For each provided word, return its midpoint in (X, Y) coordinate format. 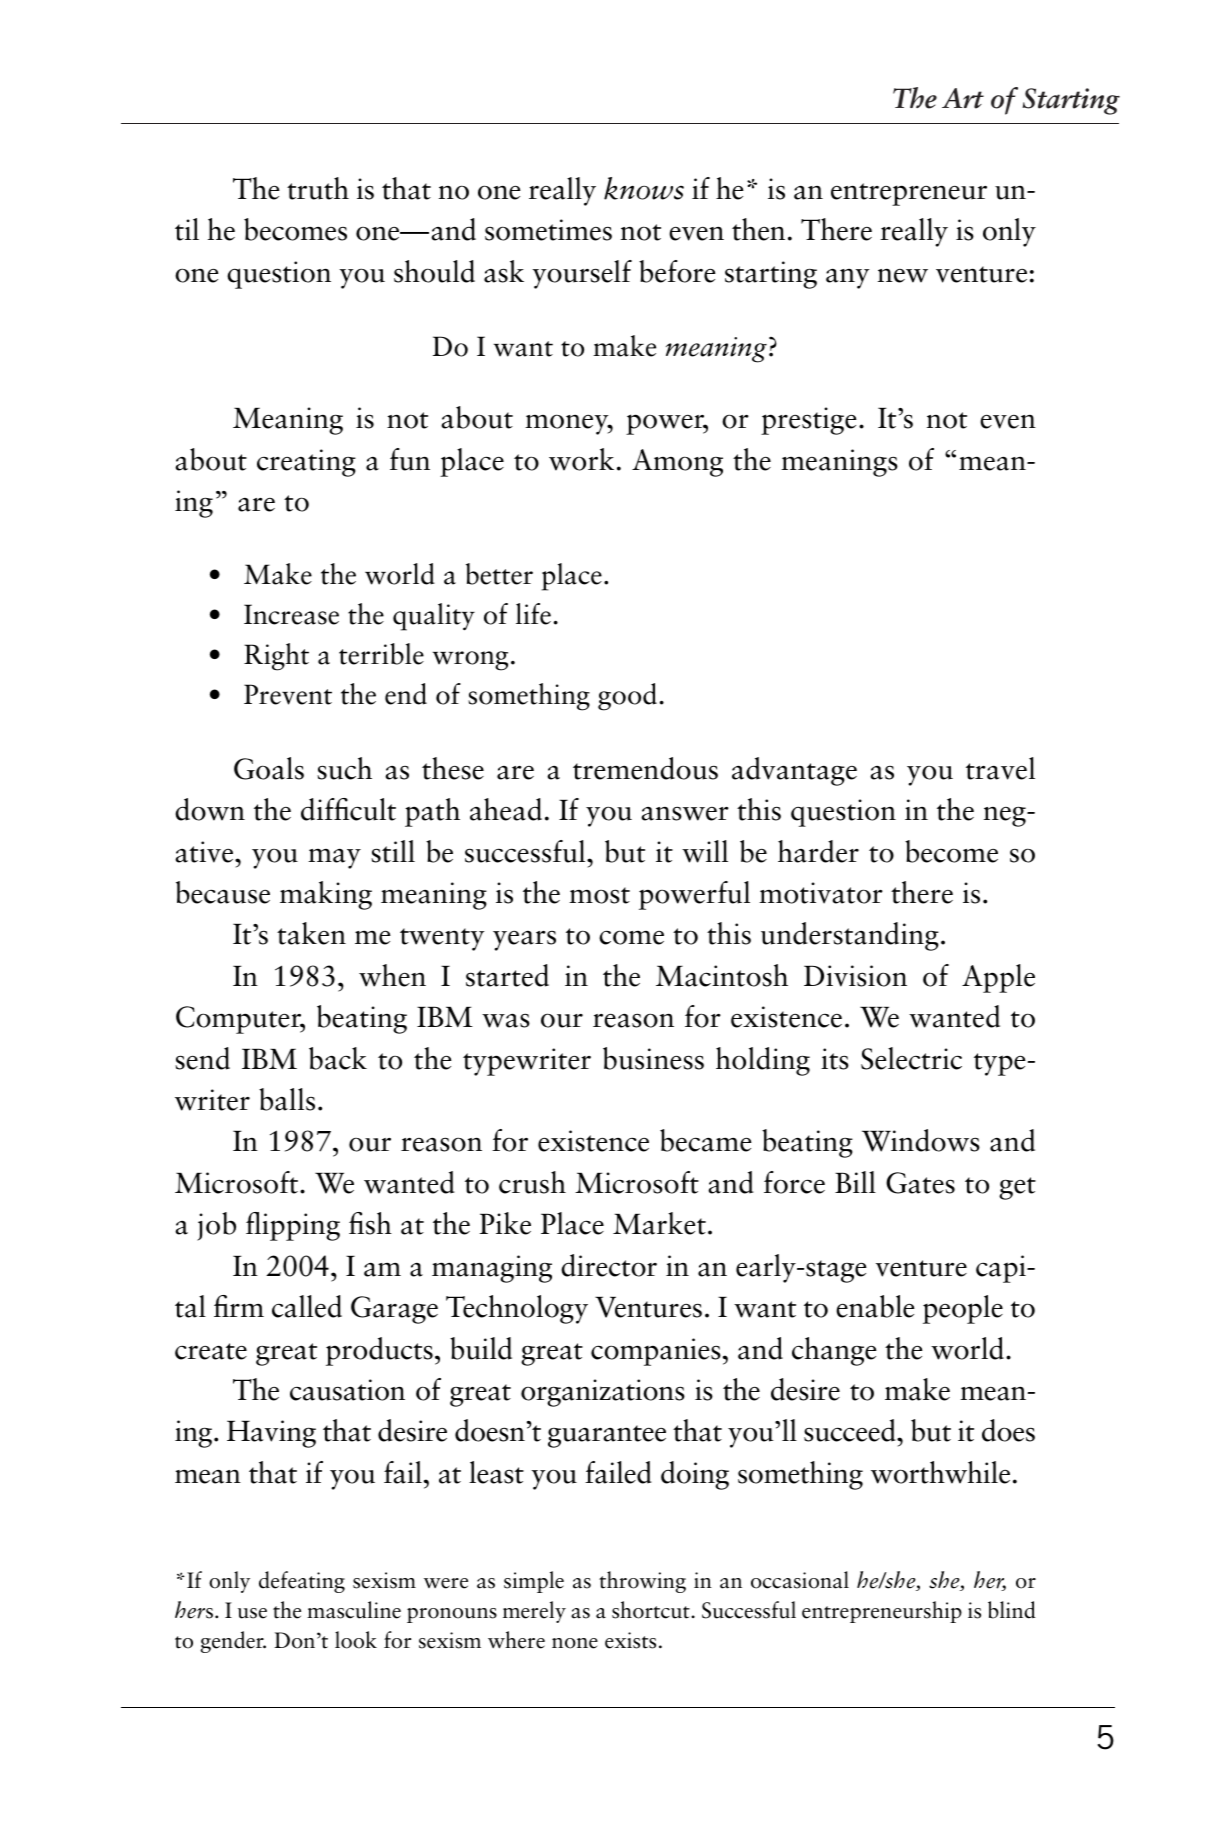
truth (318, 188)
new (903, 276)
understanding (850, 936)
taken (311, 933)
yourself (582, 274)
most (599, 895)
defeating (302, 1582)
